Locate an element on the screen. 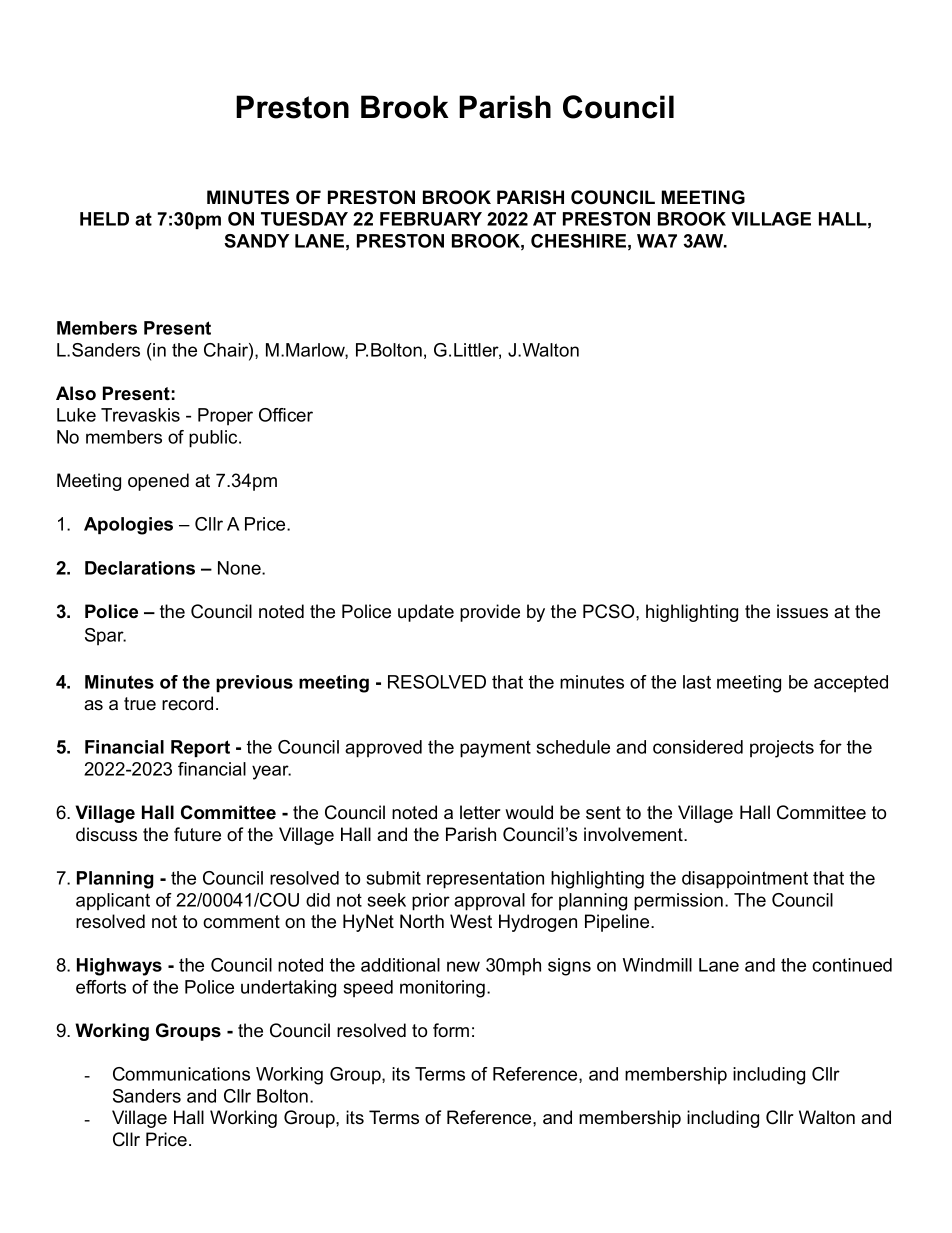  public is located at coordinates (214, 439).
